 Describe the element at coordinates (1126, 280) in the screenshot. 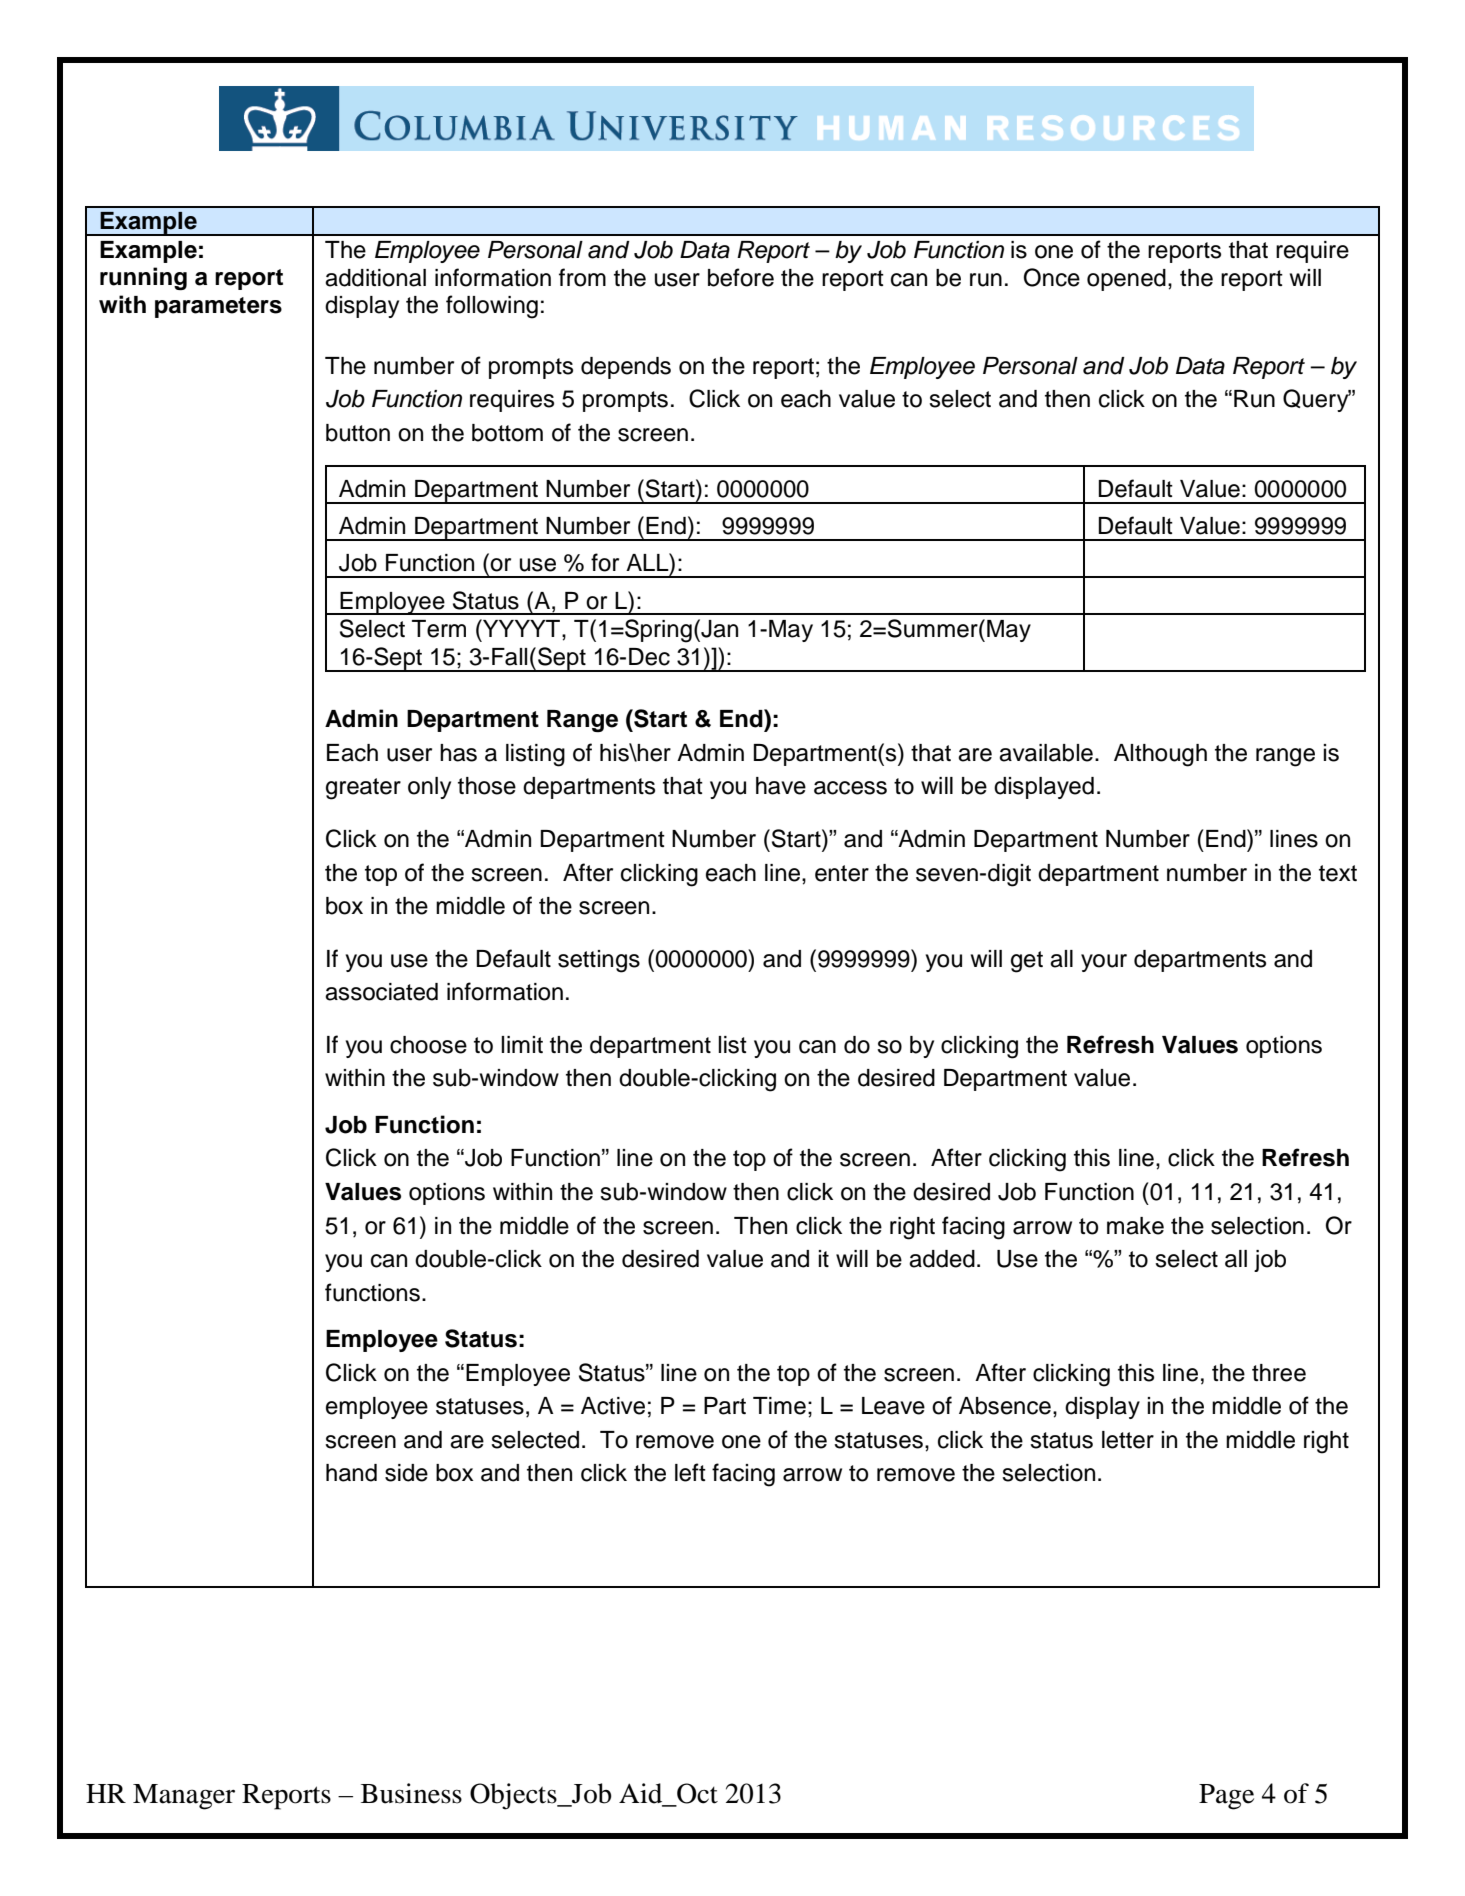

I see `opened` at that location.
